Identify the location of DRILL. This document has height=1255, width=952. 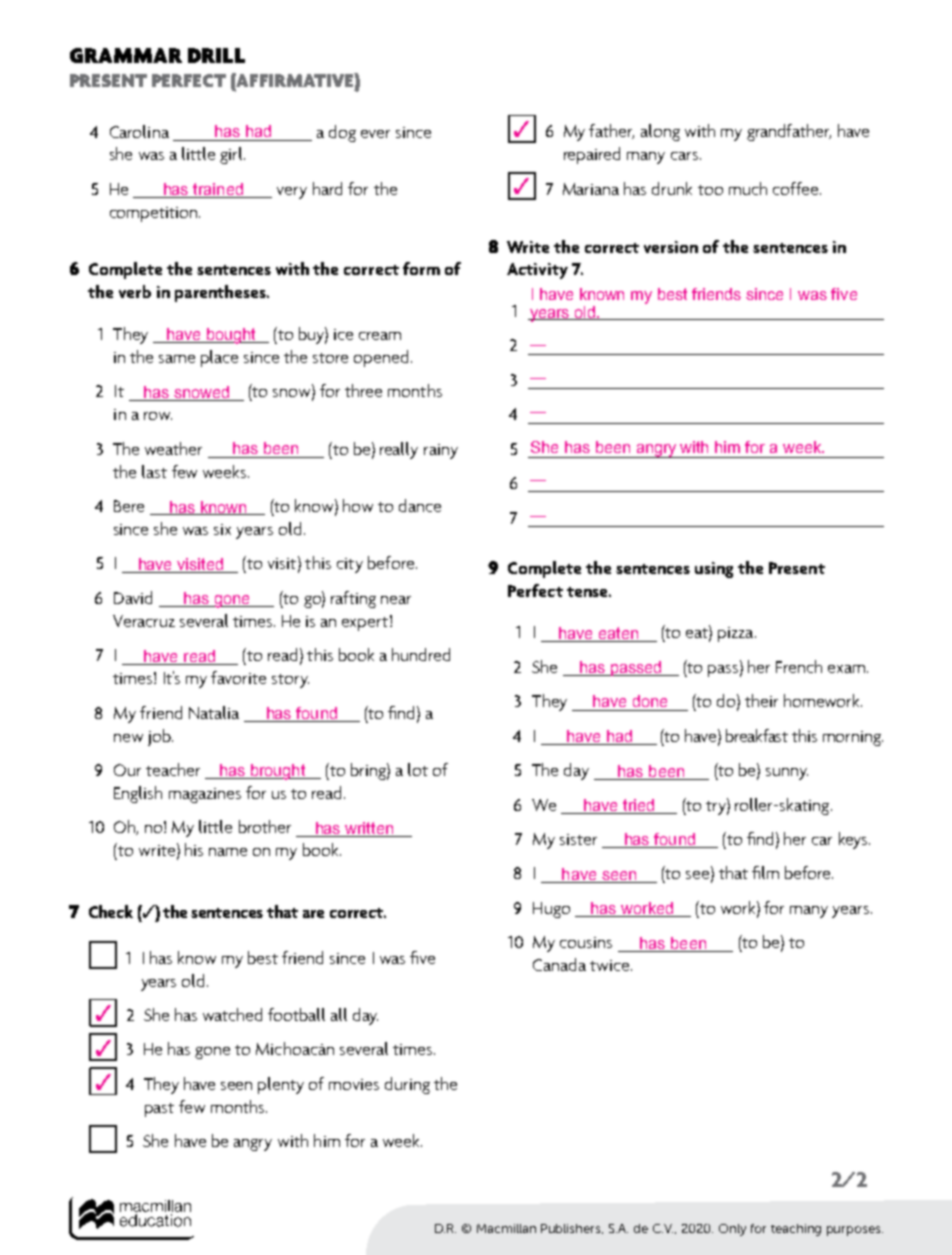
(216, 55).
